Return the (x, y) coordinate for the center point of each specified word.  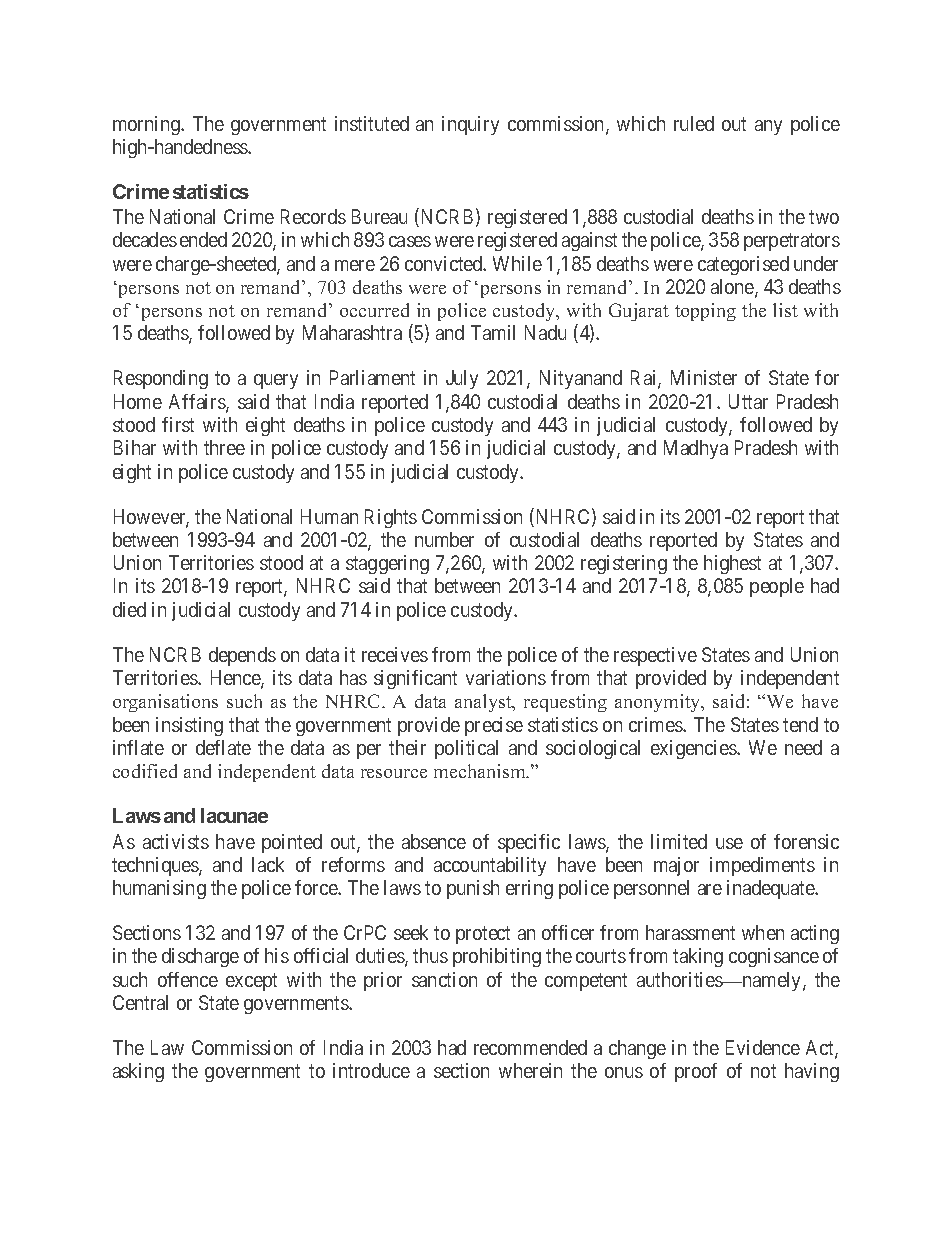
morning (147, 125)
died (129, 609)
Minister (704, 377)
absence (434, 841)
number (444, 539)
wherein (530, 1070)
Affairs (198, 403)
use (729, 843)
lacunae (234, 815)
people (777, 587)
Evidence (763, 1047)
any (768, 127)
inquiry (470, 125)
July (462, 379)
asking (138, 1072)
